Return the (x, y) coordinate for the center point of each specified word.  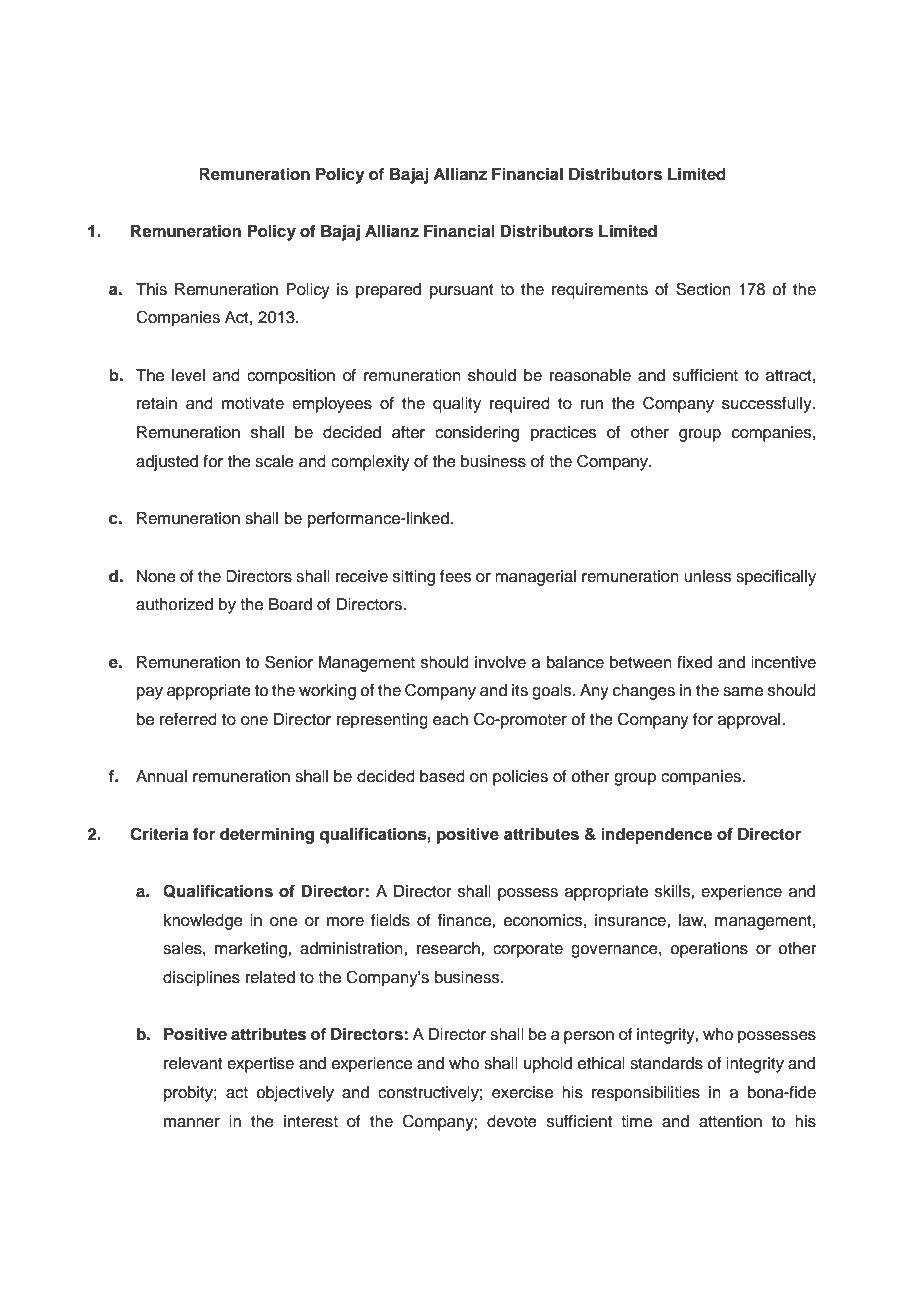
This (151, 289)
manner (192, 1123)
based (442, 776)
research (449, 948)
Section (703, 289)
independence (657, 836)
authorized (174, 604)
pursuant (462, 291)
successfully (768, 405)
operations (709, 950)
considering (477, 434)
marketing (252, 950)
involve (500, 662)
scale (274, 461)
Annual (161, 776)
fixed (694, 662)
